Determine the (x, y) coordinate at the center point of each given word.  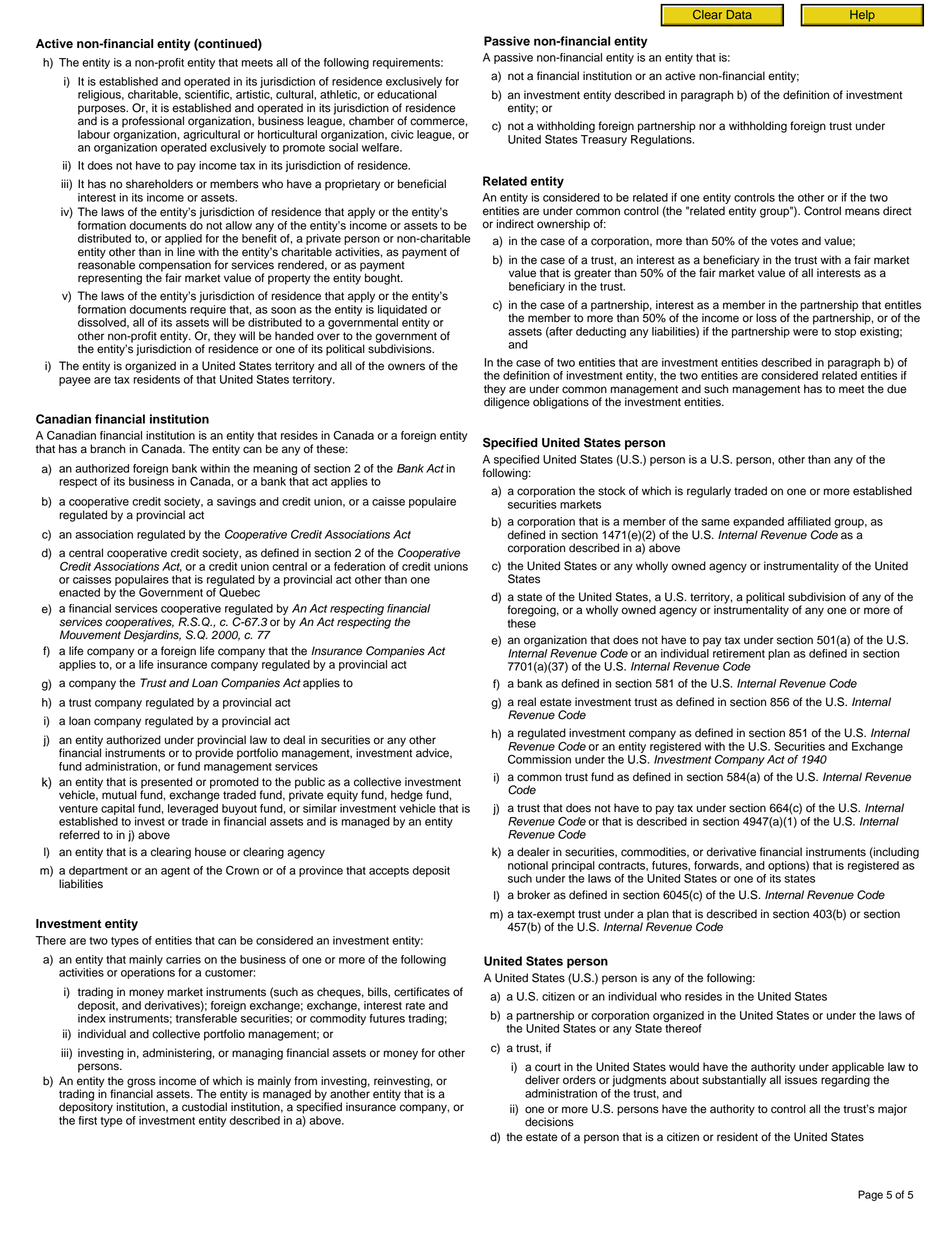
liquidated (402, 310)
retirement (739, 652)
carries (183, 959)
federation (359, 566)
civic (402, 134)
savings (236, 502)
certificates (422, 992)
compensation (175, 267)
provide (214, 753)
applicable (858, 1069)
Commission (539, 759)
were (805, 332)
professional (153, 122)
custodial (204, 1107)
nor (707, 127)
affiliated (809, 521)
